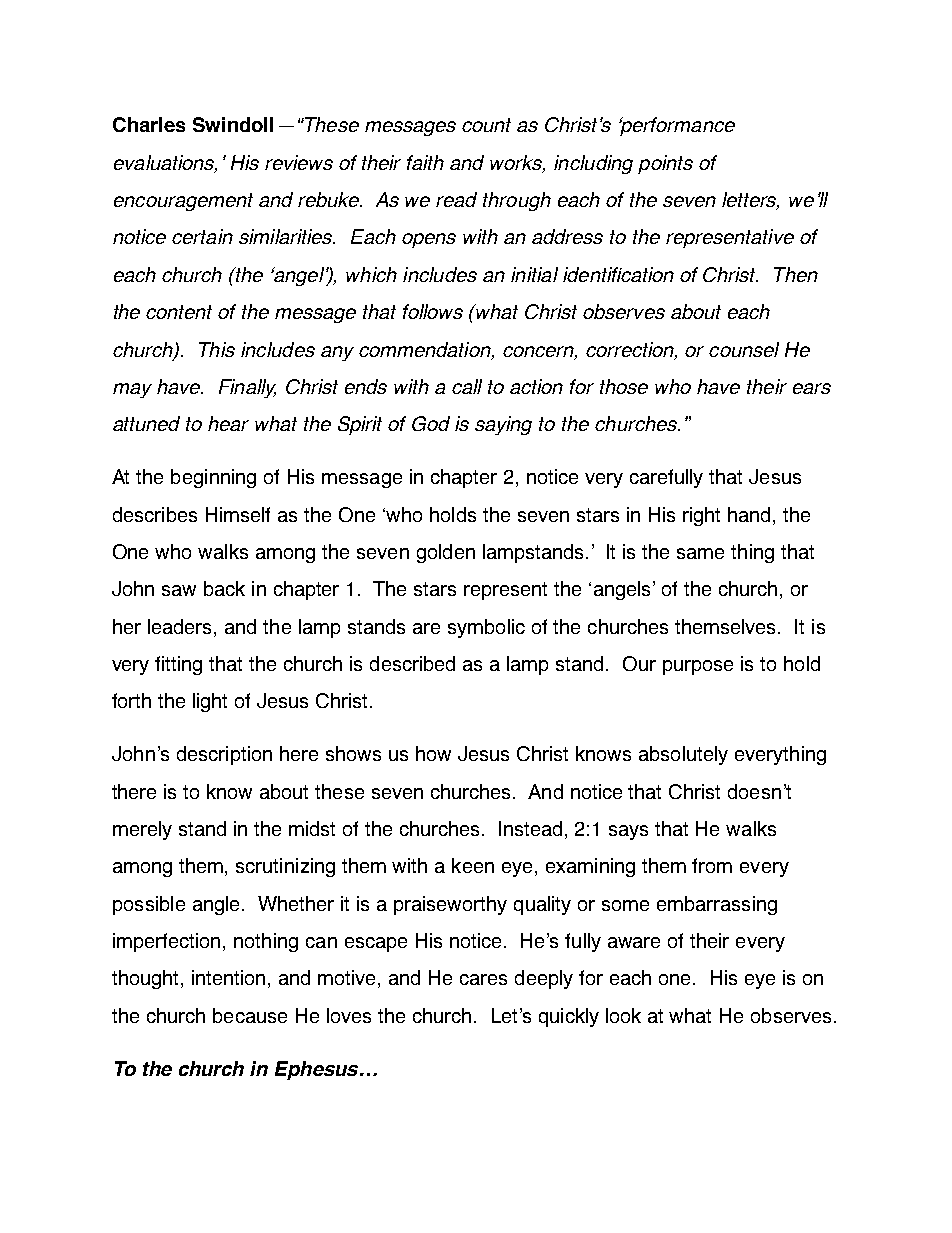 This page has width=952, height=1233. Describe the element at coordinates (530, 828) in the page. I see `Instead` at that location.
